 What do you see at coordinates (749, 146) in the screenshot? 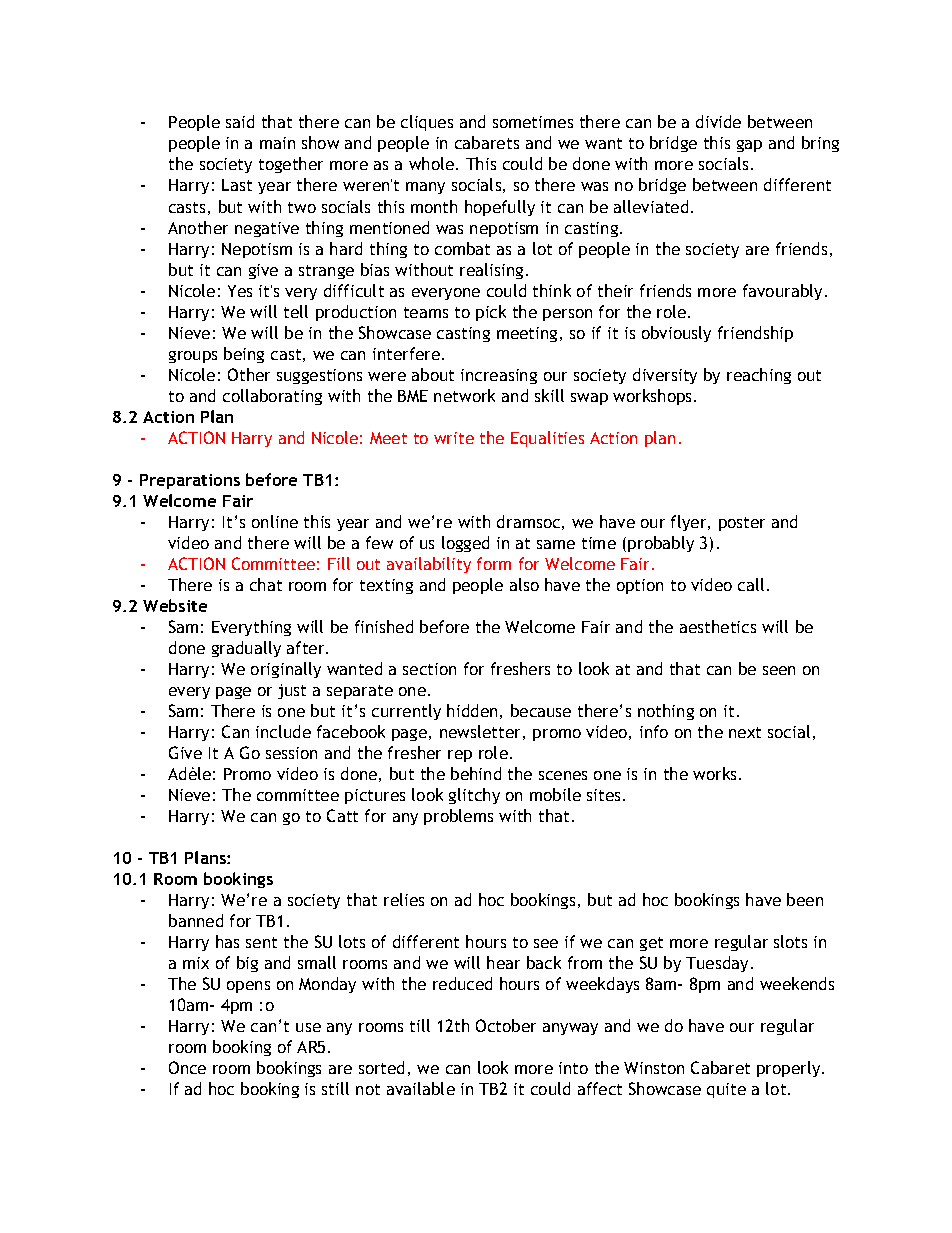
I see `gap` at bounding box center [749, 146].
